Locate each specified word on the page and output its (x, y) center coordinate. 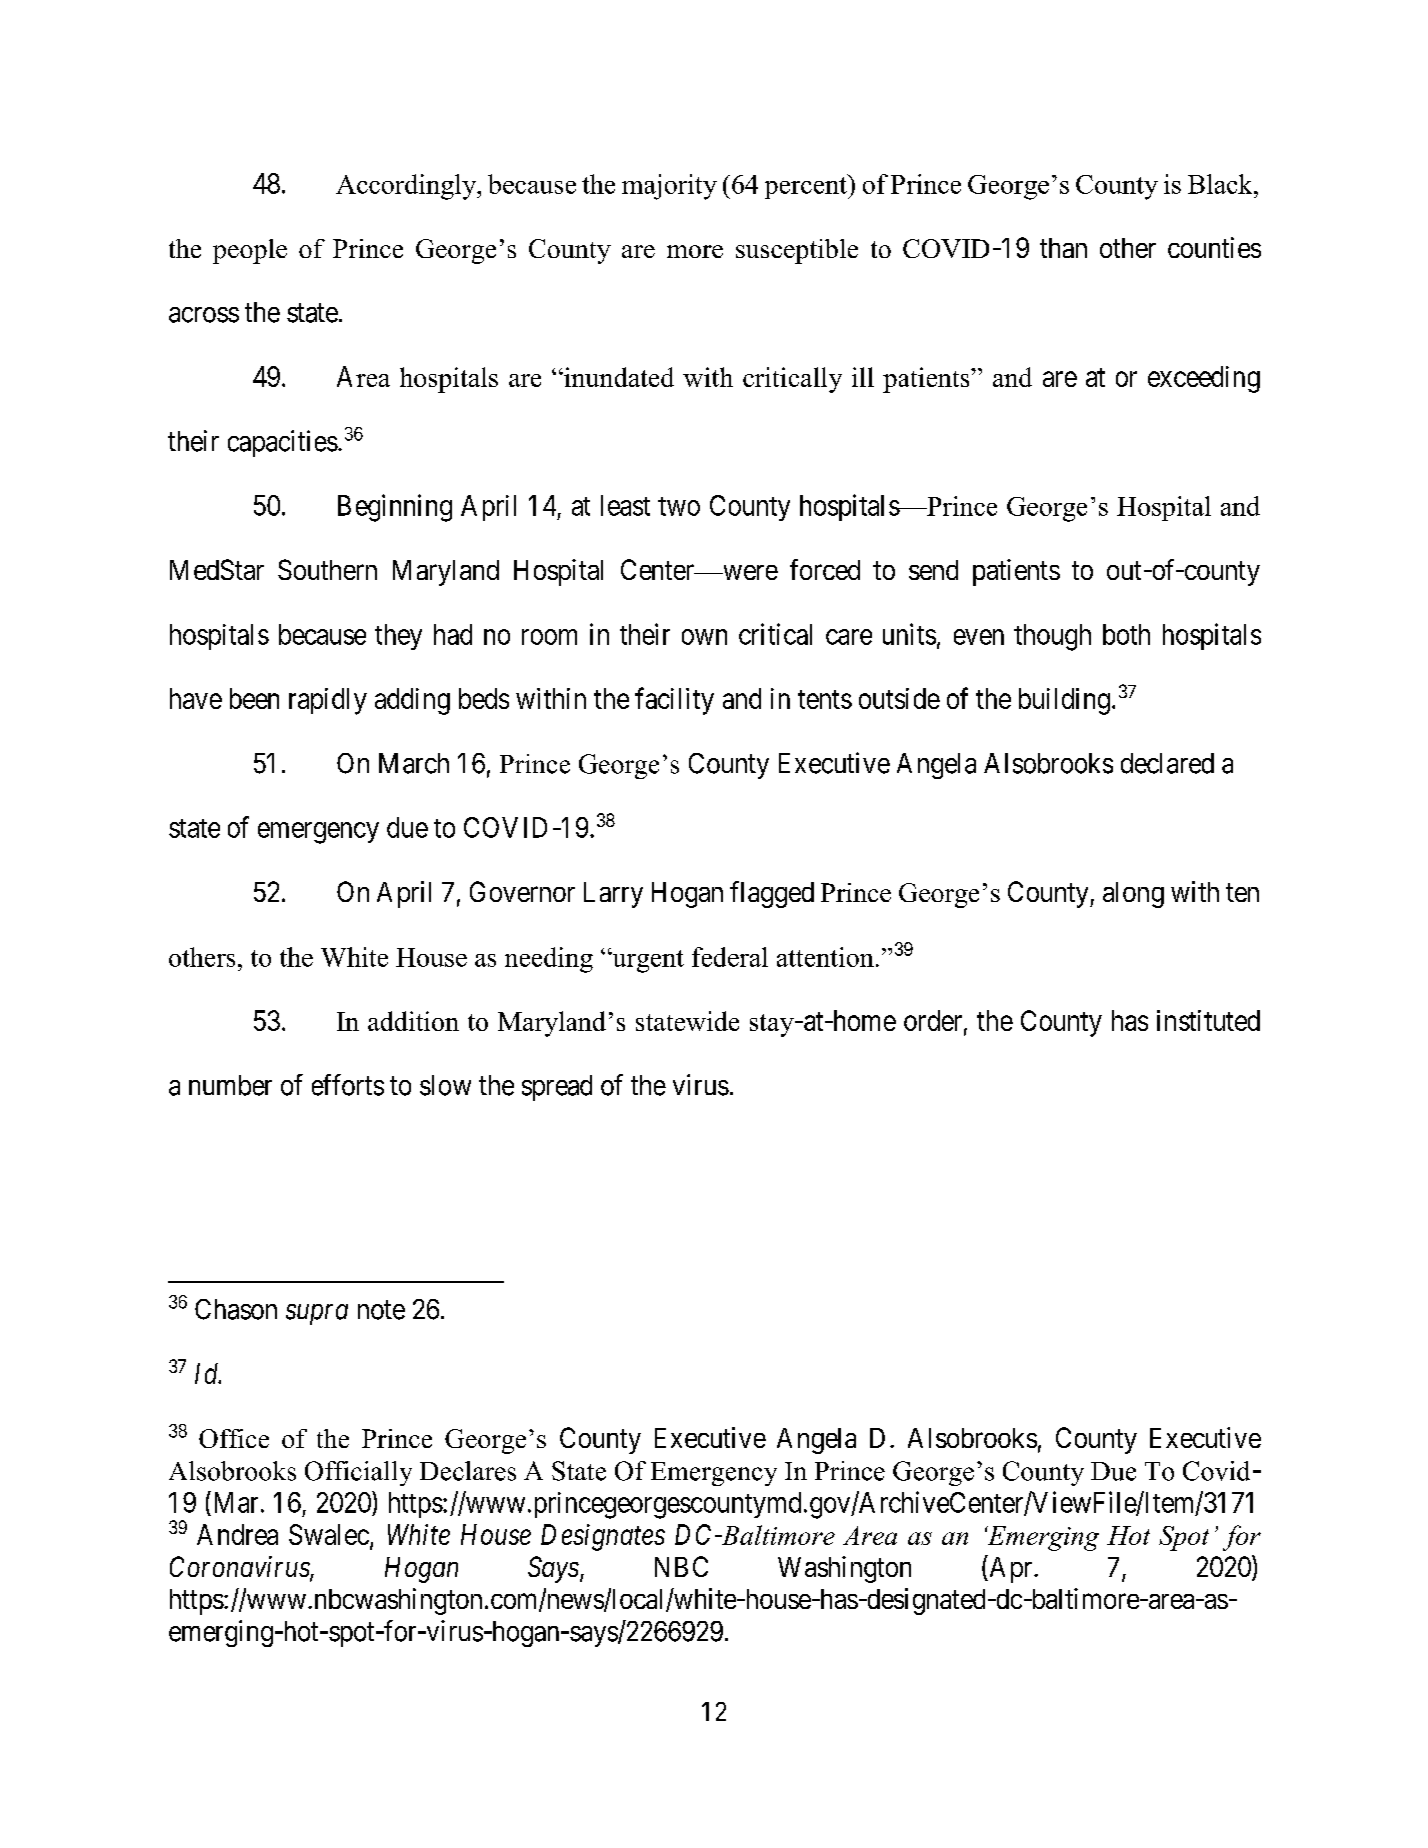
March (414, 763)
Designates (603, 1537)
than (1063, 248)
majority (669, 187)
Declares (468, 1471)
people (250, 251)
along (1133, 895)
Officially (358, 1473)
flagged (772, 894)
